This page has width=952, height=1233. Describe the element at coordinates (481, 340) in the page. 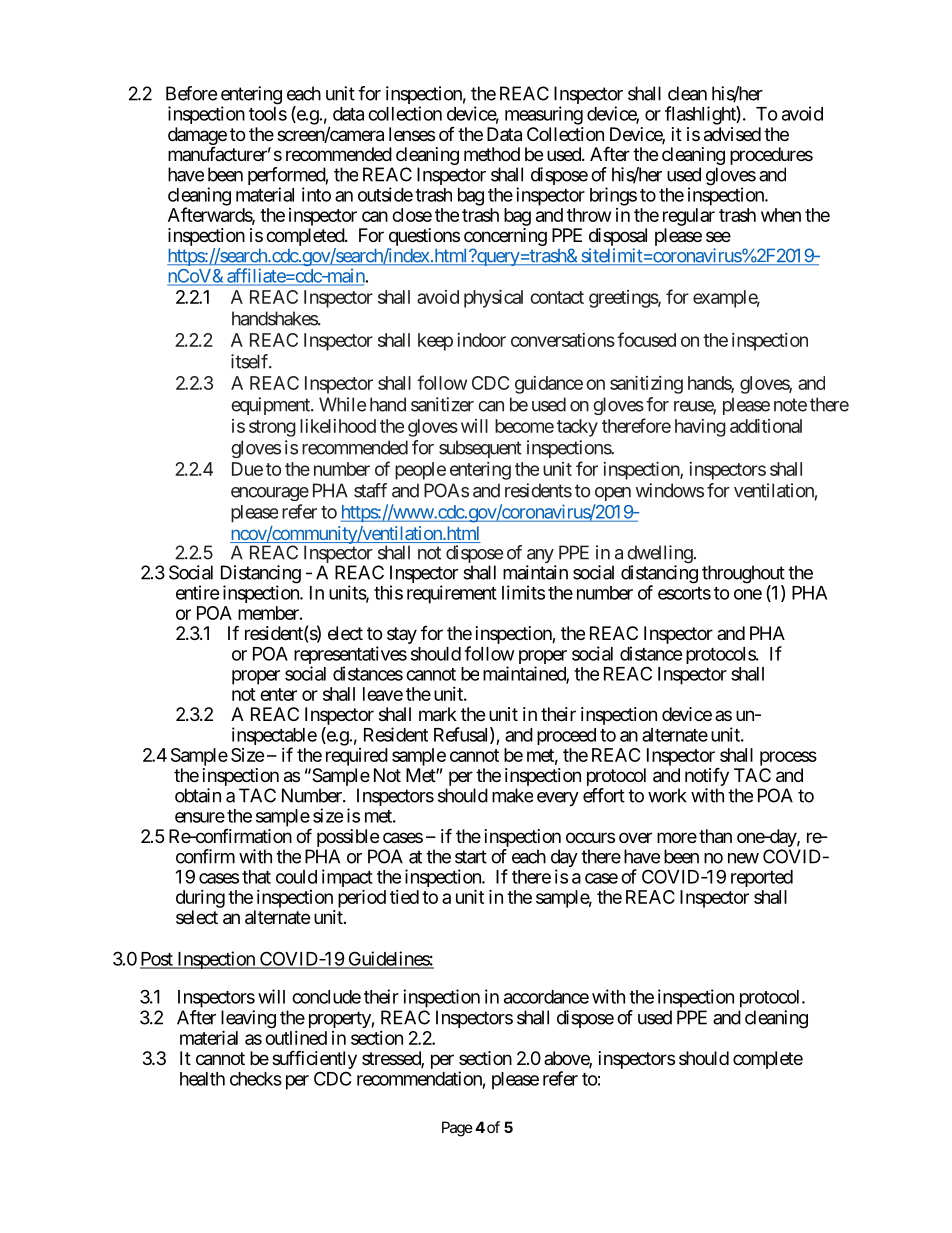

I see `indoor` at that location.
